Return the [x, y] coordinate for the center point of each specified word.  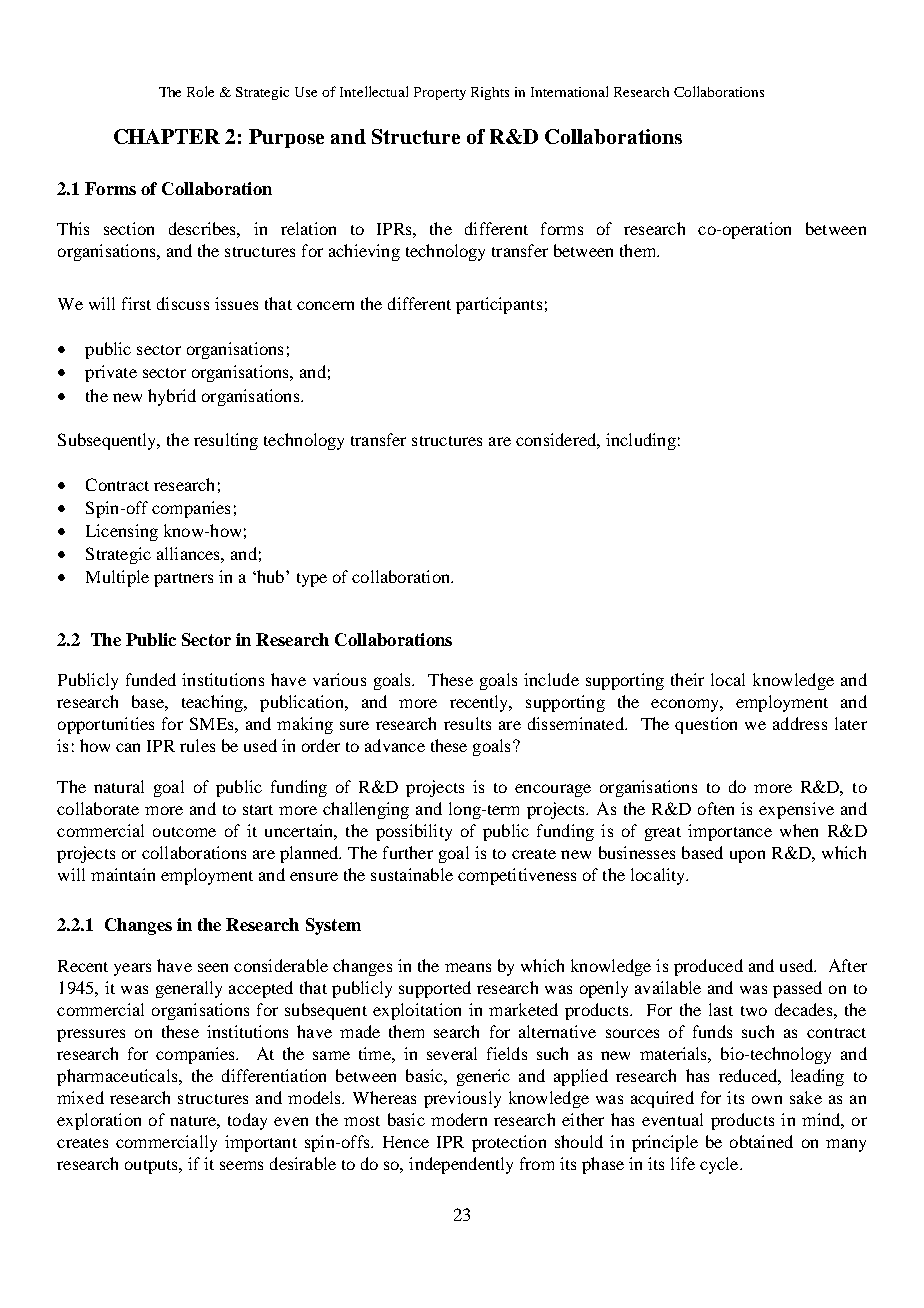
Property [440, 93]
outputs [152, 1167]
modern [459, 1119]
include [551, 679]
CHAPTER [167, 136]
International [569, 91]
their [687, 679]
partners [183, 580]
